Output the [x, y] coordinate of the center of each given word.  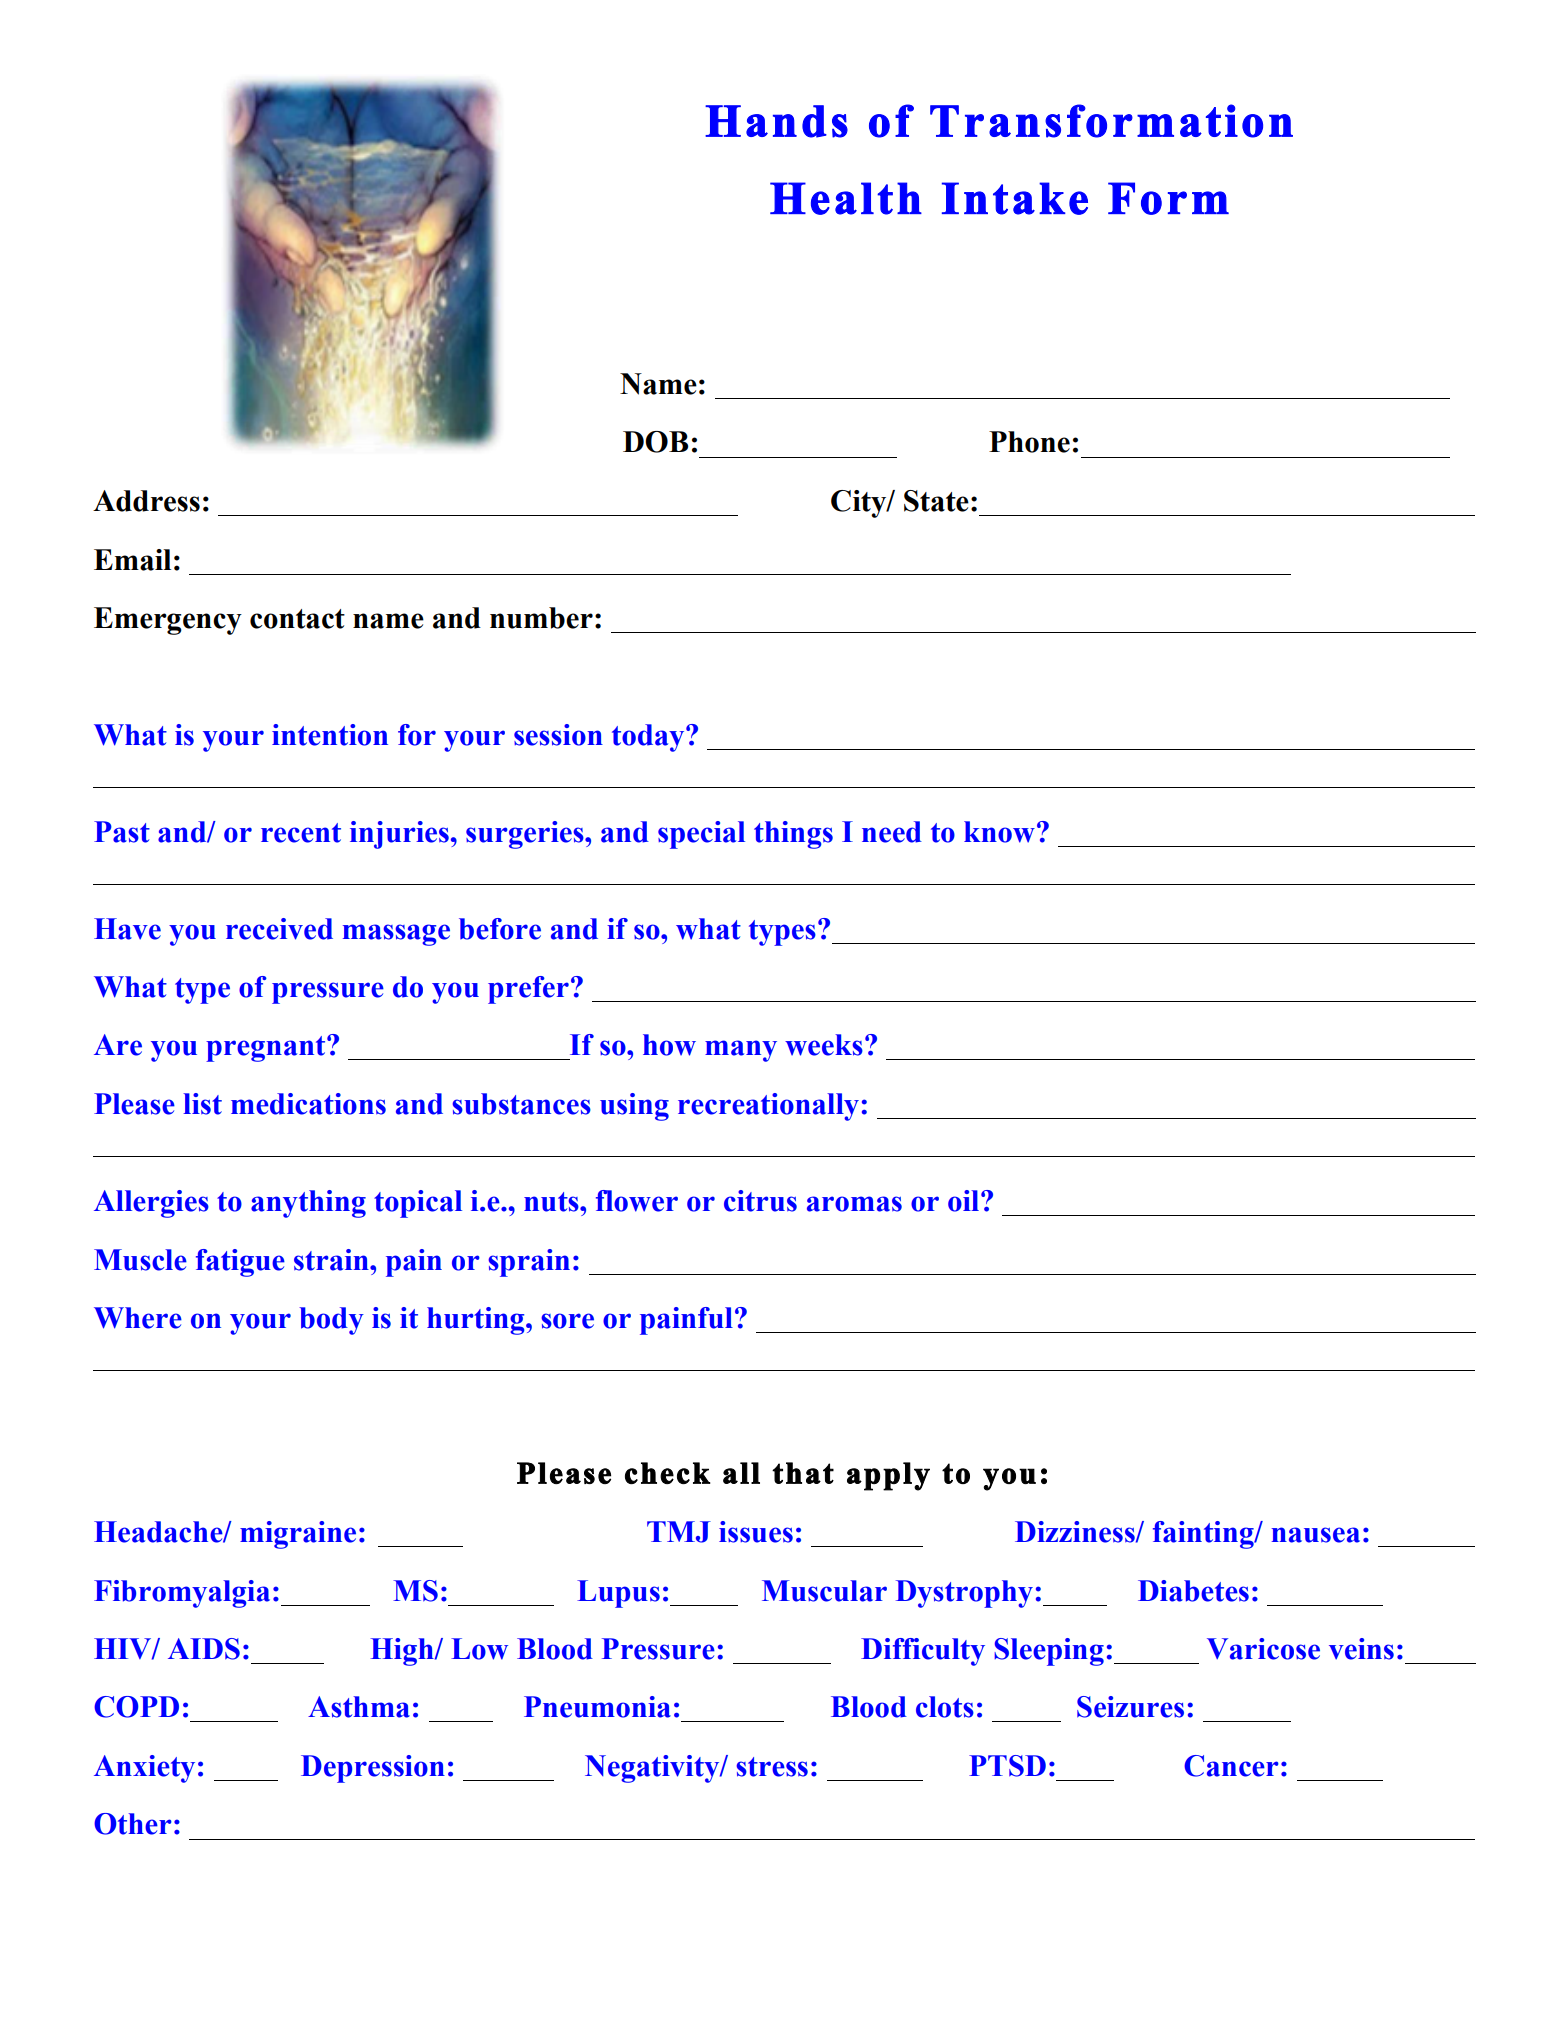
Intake [1015, 198]
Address [146, 501]
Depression [373, 1769]
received [279, 929]
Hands [776, 121]
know [999, 832]
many [741, 1051]
